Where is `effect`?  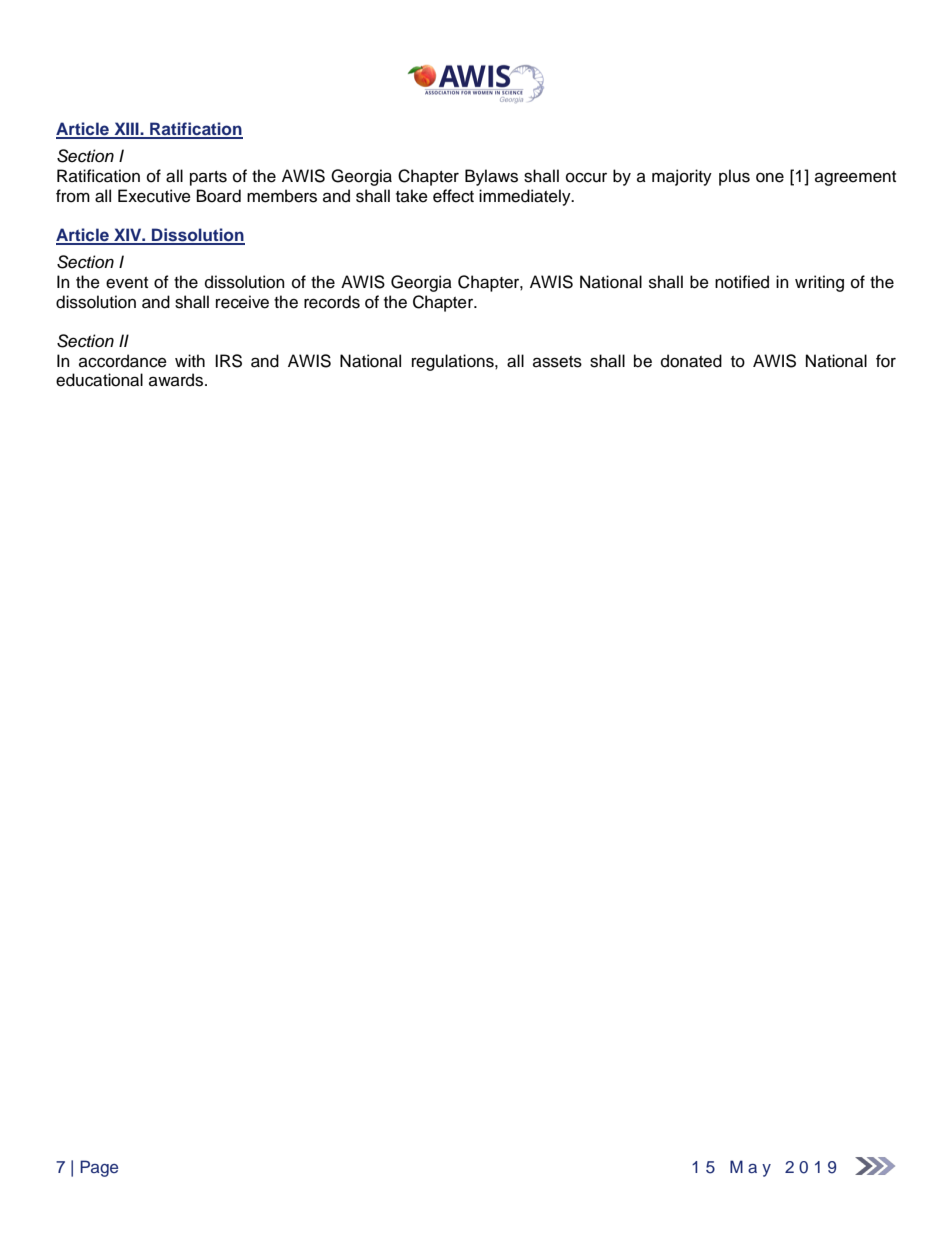 effect is located at coordinates (453, 196).
